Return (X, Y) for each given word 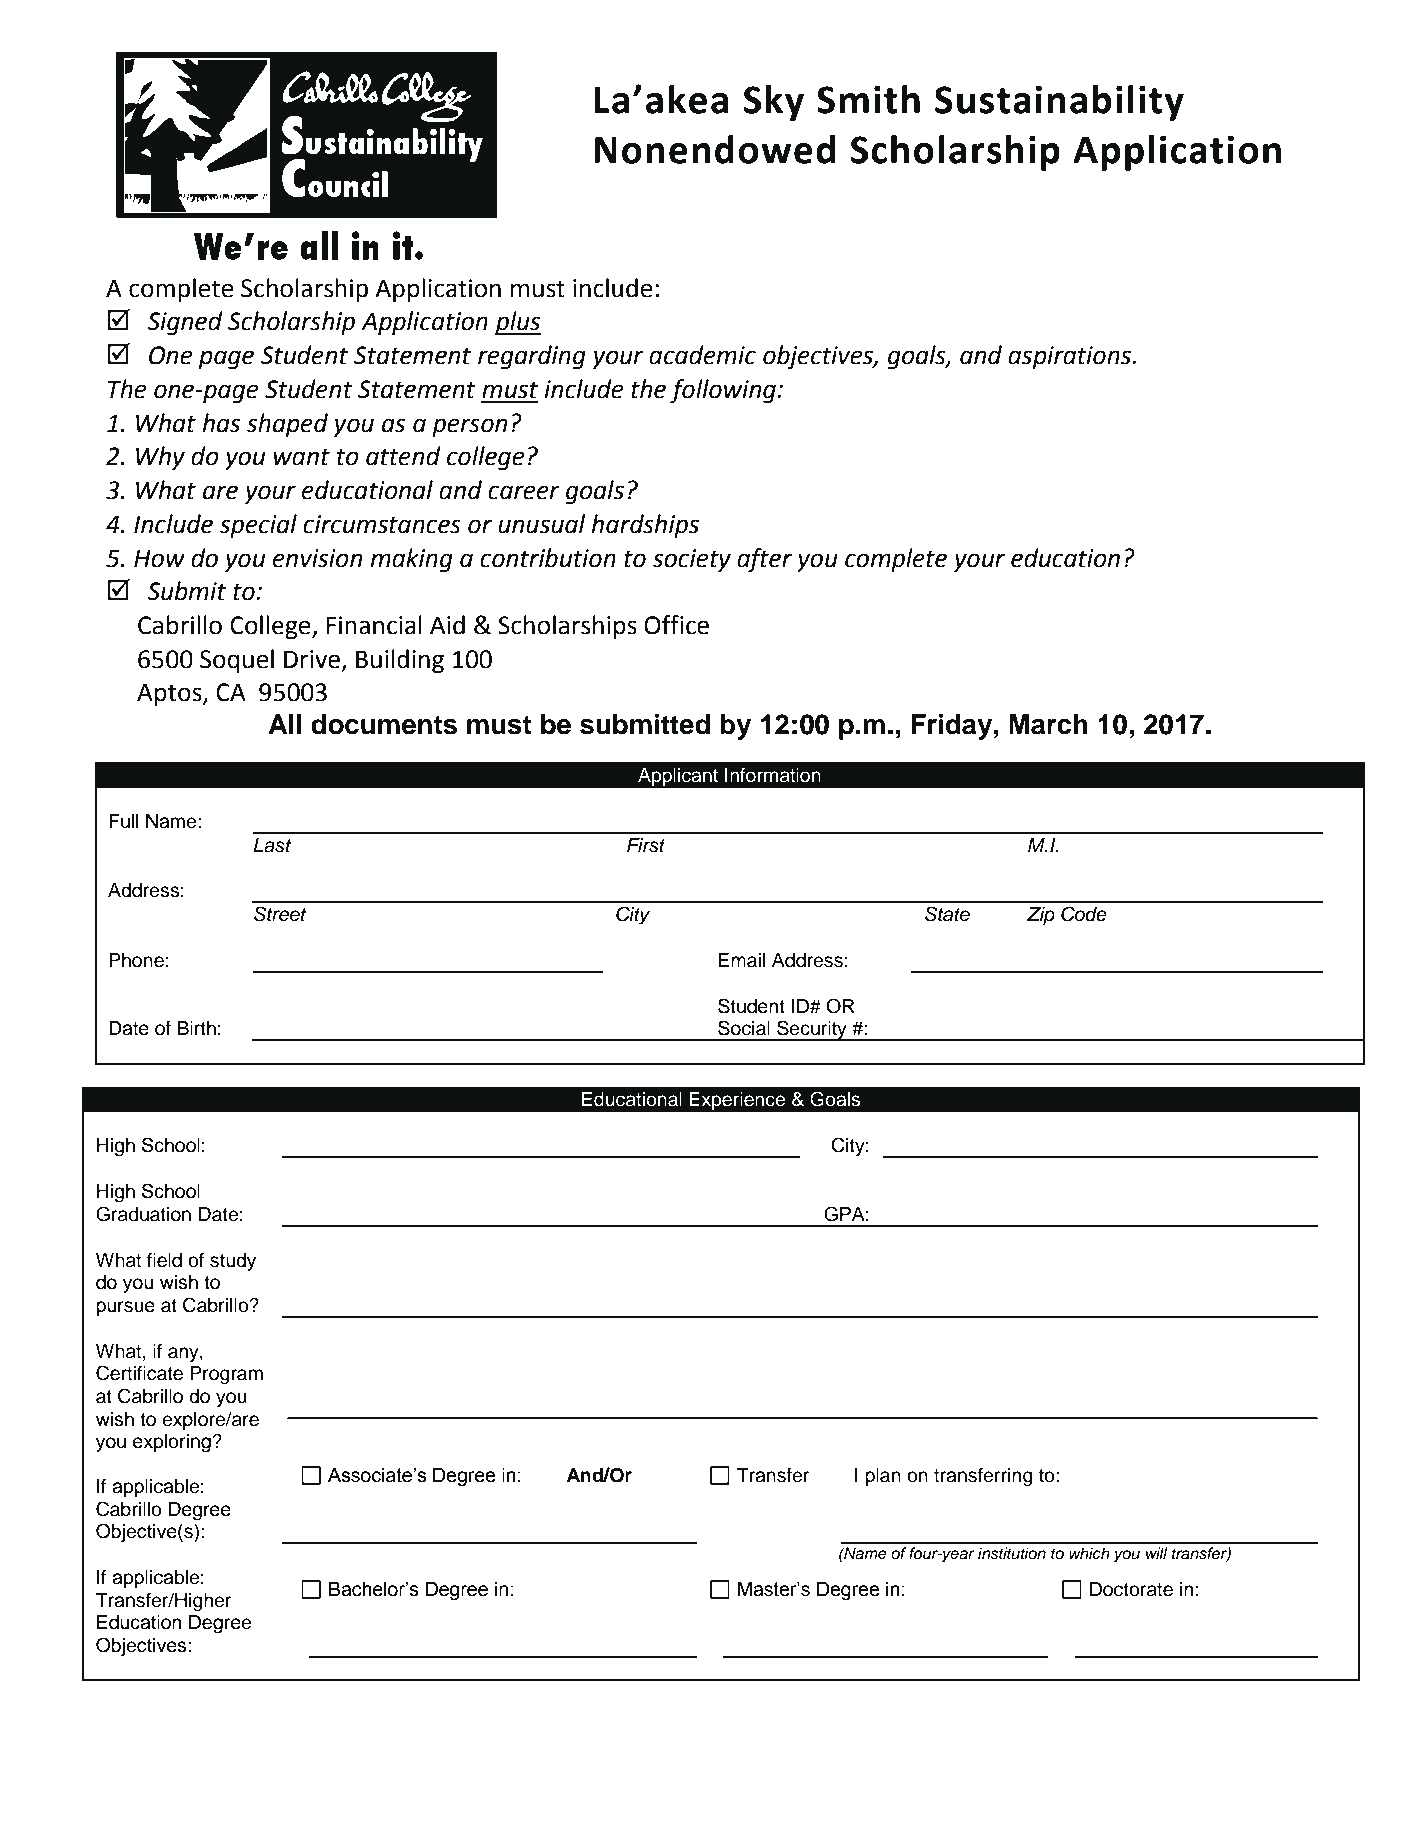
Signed (185, 323)
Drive (312, 659)
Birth (196, 1028)
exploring (173, 1443)
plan (883, 1477)
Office (676, 625)
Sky (774, 103)
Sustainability (1059, 103)
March (1048, 724)
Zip (1040, 916)
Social (744, 1028)
